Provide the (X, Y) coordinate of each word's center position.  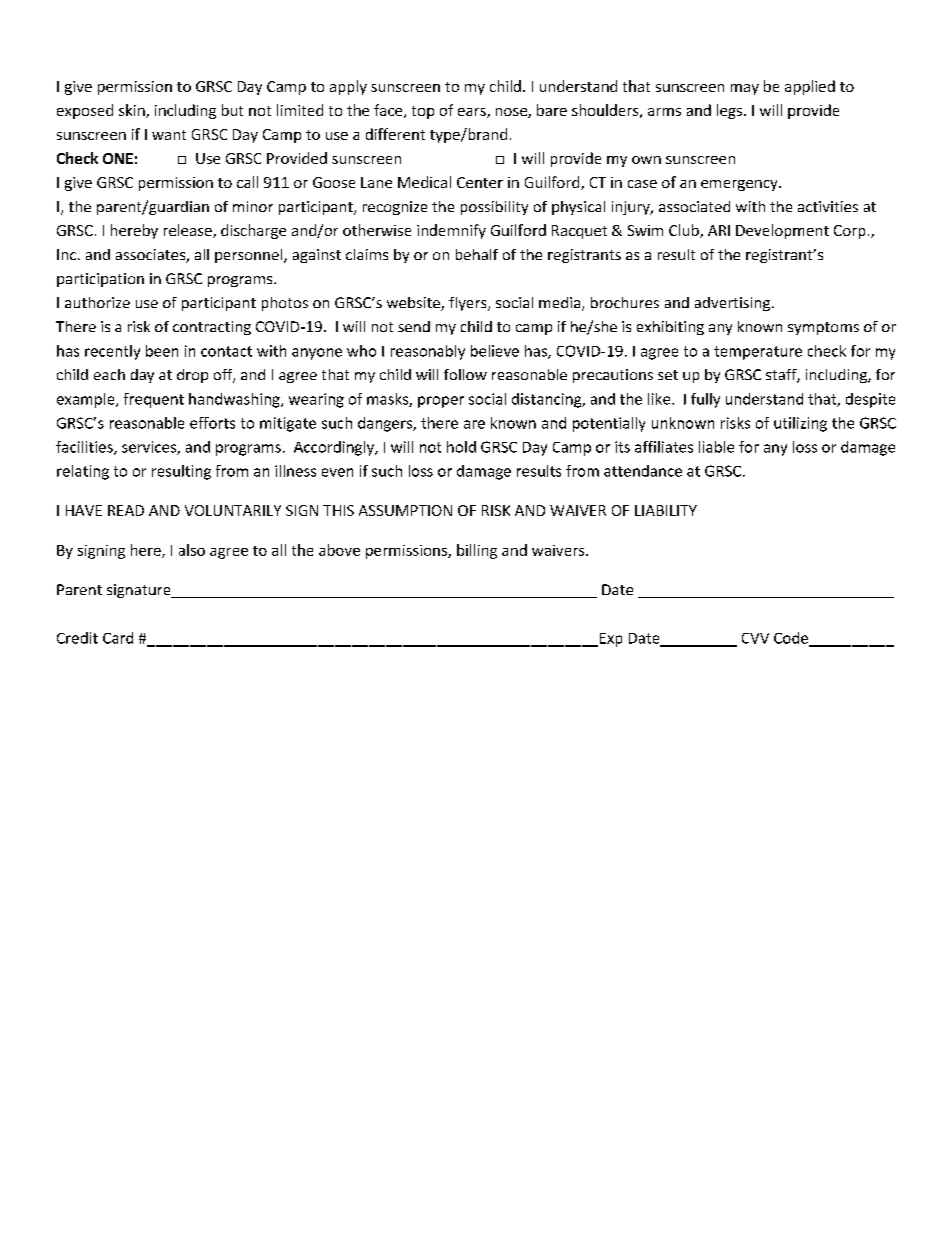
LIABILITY (666, 510)
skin (133, 111)
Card (118, 638)
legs (731, 111)
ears (473, 113)
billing (477, 551)
